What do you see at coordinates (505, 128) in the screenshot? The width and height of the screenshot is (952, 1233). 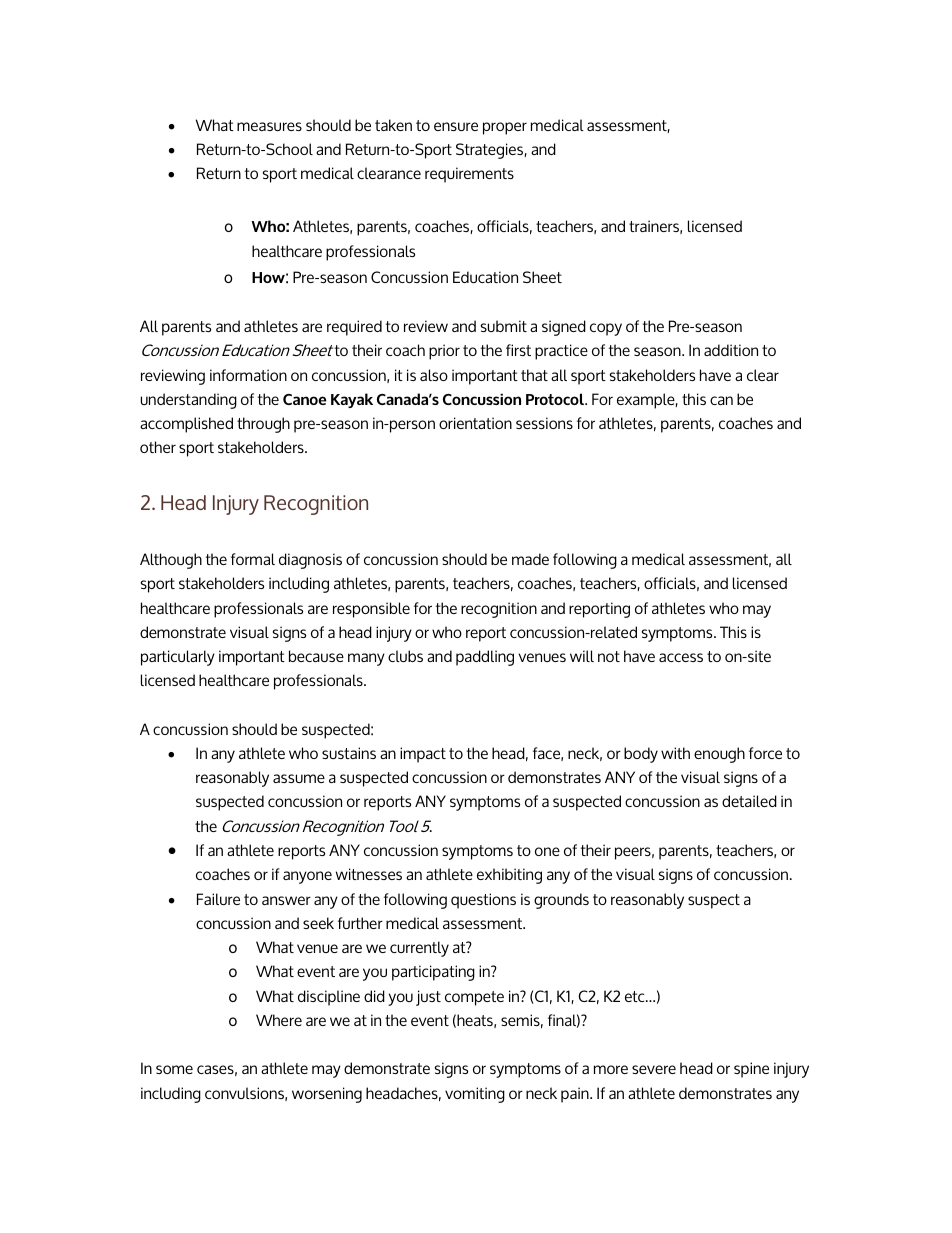 I see `proper` at bounding box center [505, 128].
